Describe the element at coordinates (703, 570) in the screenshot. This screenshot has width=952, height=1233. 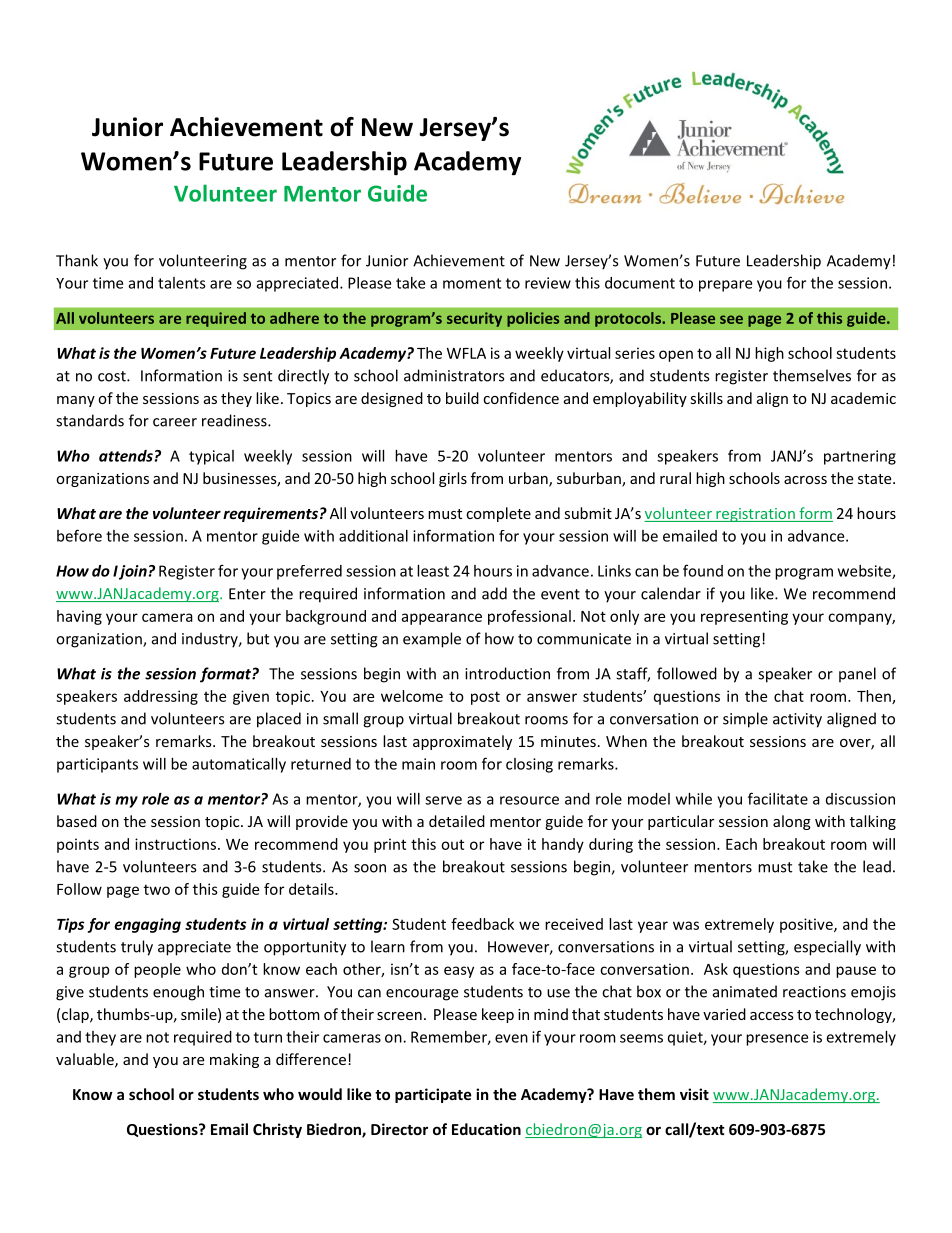
I see `found` at that location.
